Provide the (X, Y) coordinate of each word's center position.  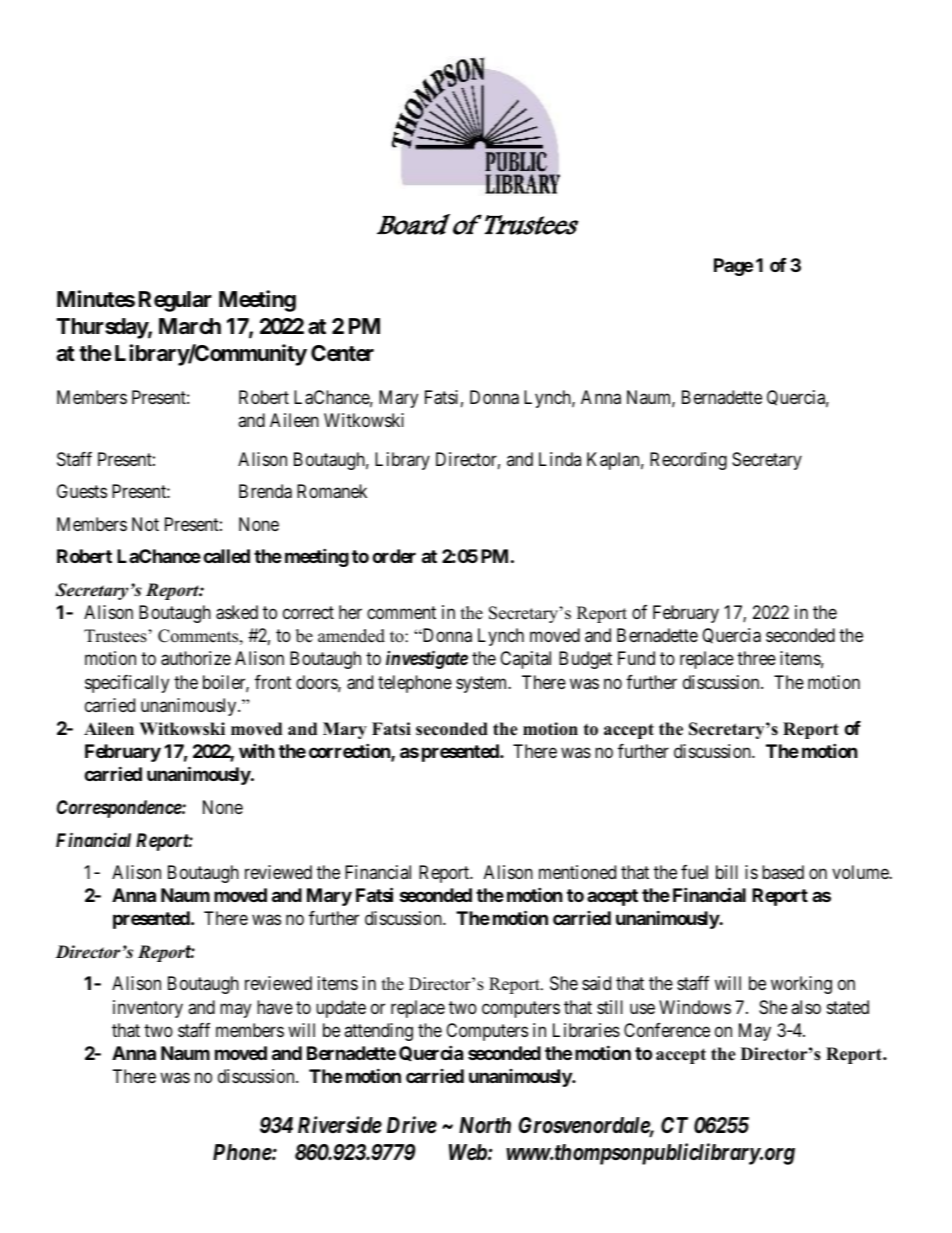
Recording (688, 461)
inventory (148, 1009)
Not (145, 524)
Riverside (340, 1125)
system (483, 684)
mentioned (577, 872)
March (190, 326)
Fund (636, 658)
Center (342, 353)
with (257, 750)
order (394, 556)
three (756, 658)
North (485, 1125)
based (783, 872)
